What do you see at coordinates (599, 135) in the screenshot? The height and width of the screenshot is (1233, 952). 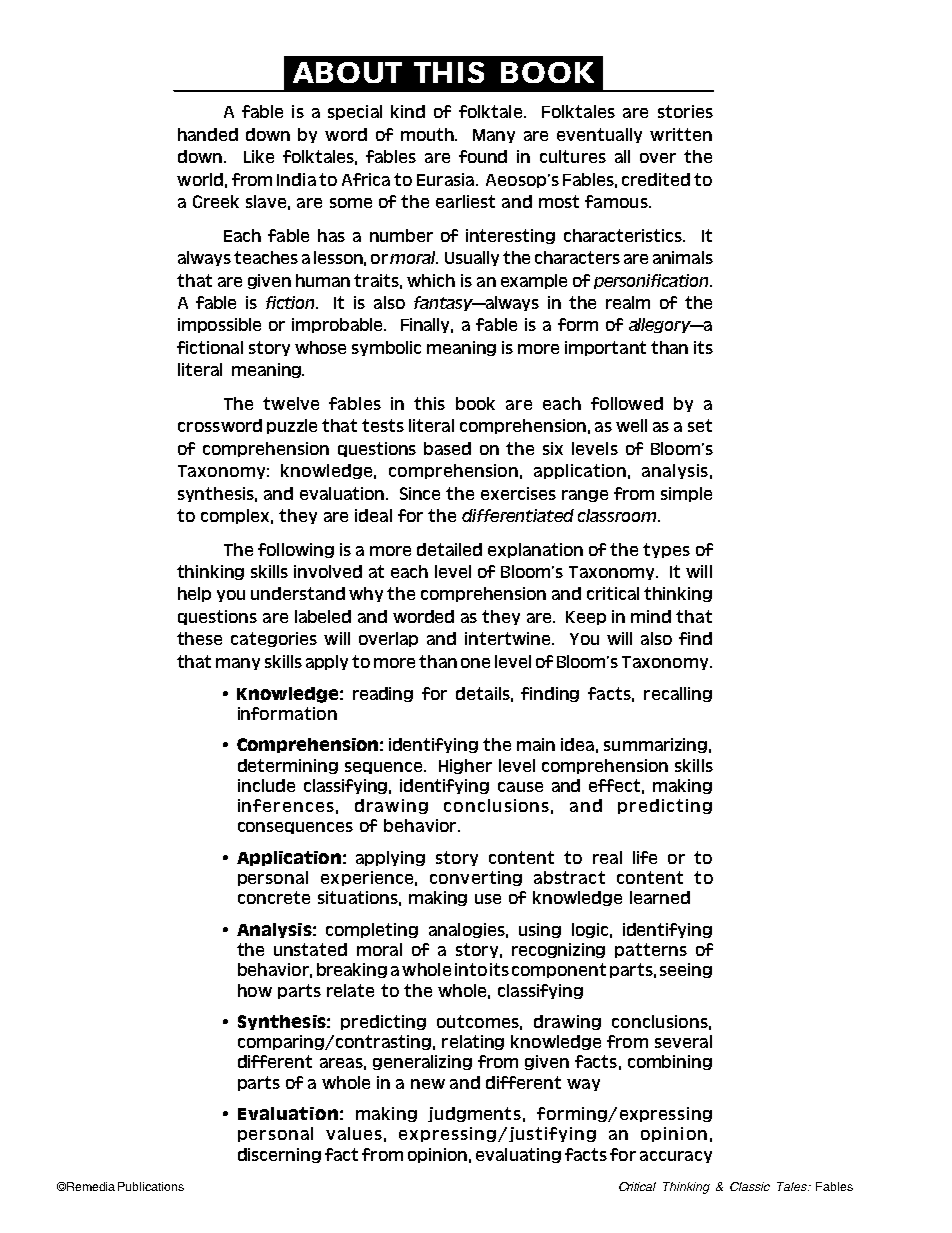 I see `eventually` at bounding box center [599, 135].
